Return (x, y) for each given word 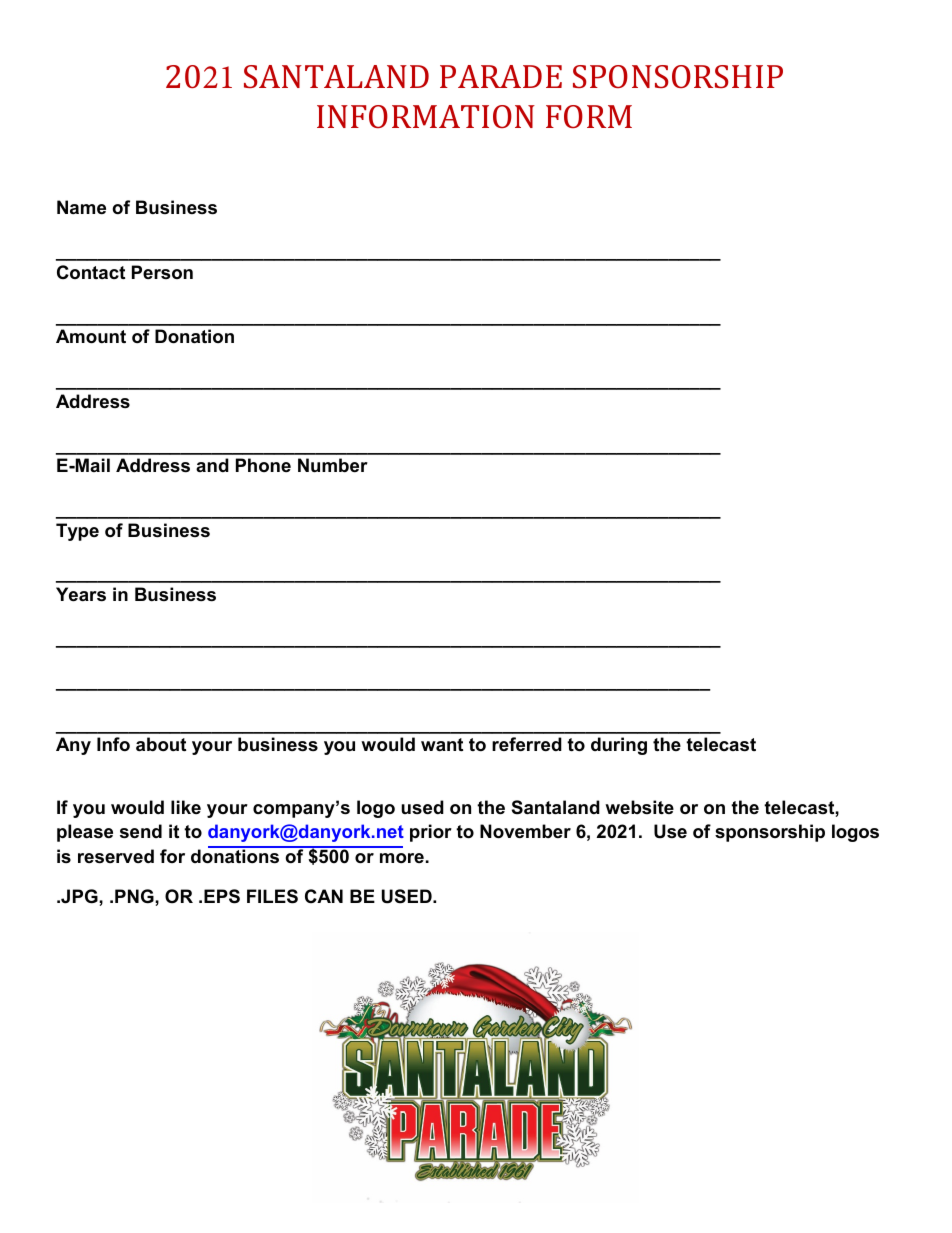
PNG (135, 896)
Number (333, 465)
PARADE (501, 76)
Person (162, 272)
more (402, 858)
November (525, 831)
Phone (263, 465)
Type (77, 532)
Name (81, 207)
